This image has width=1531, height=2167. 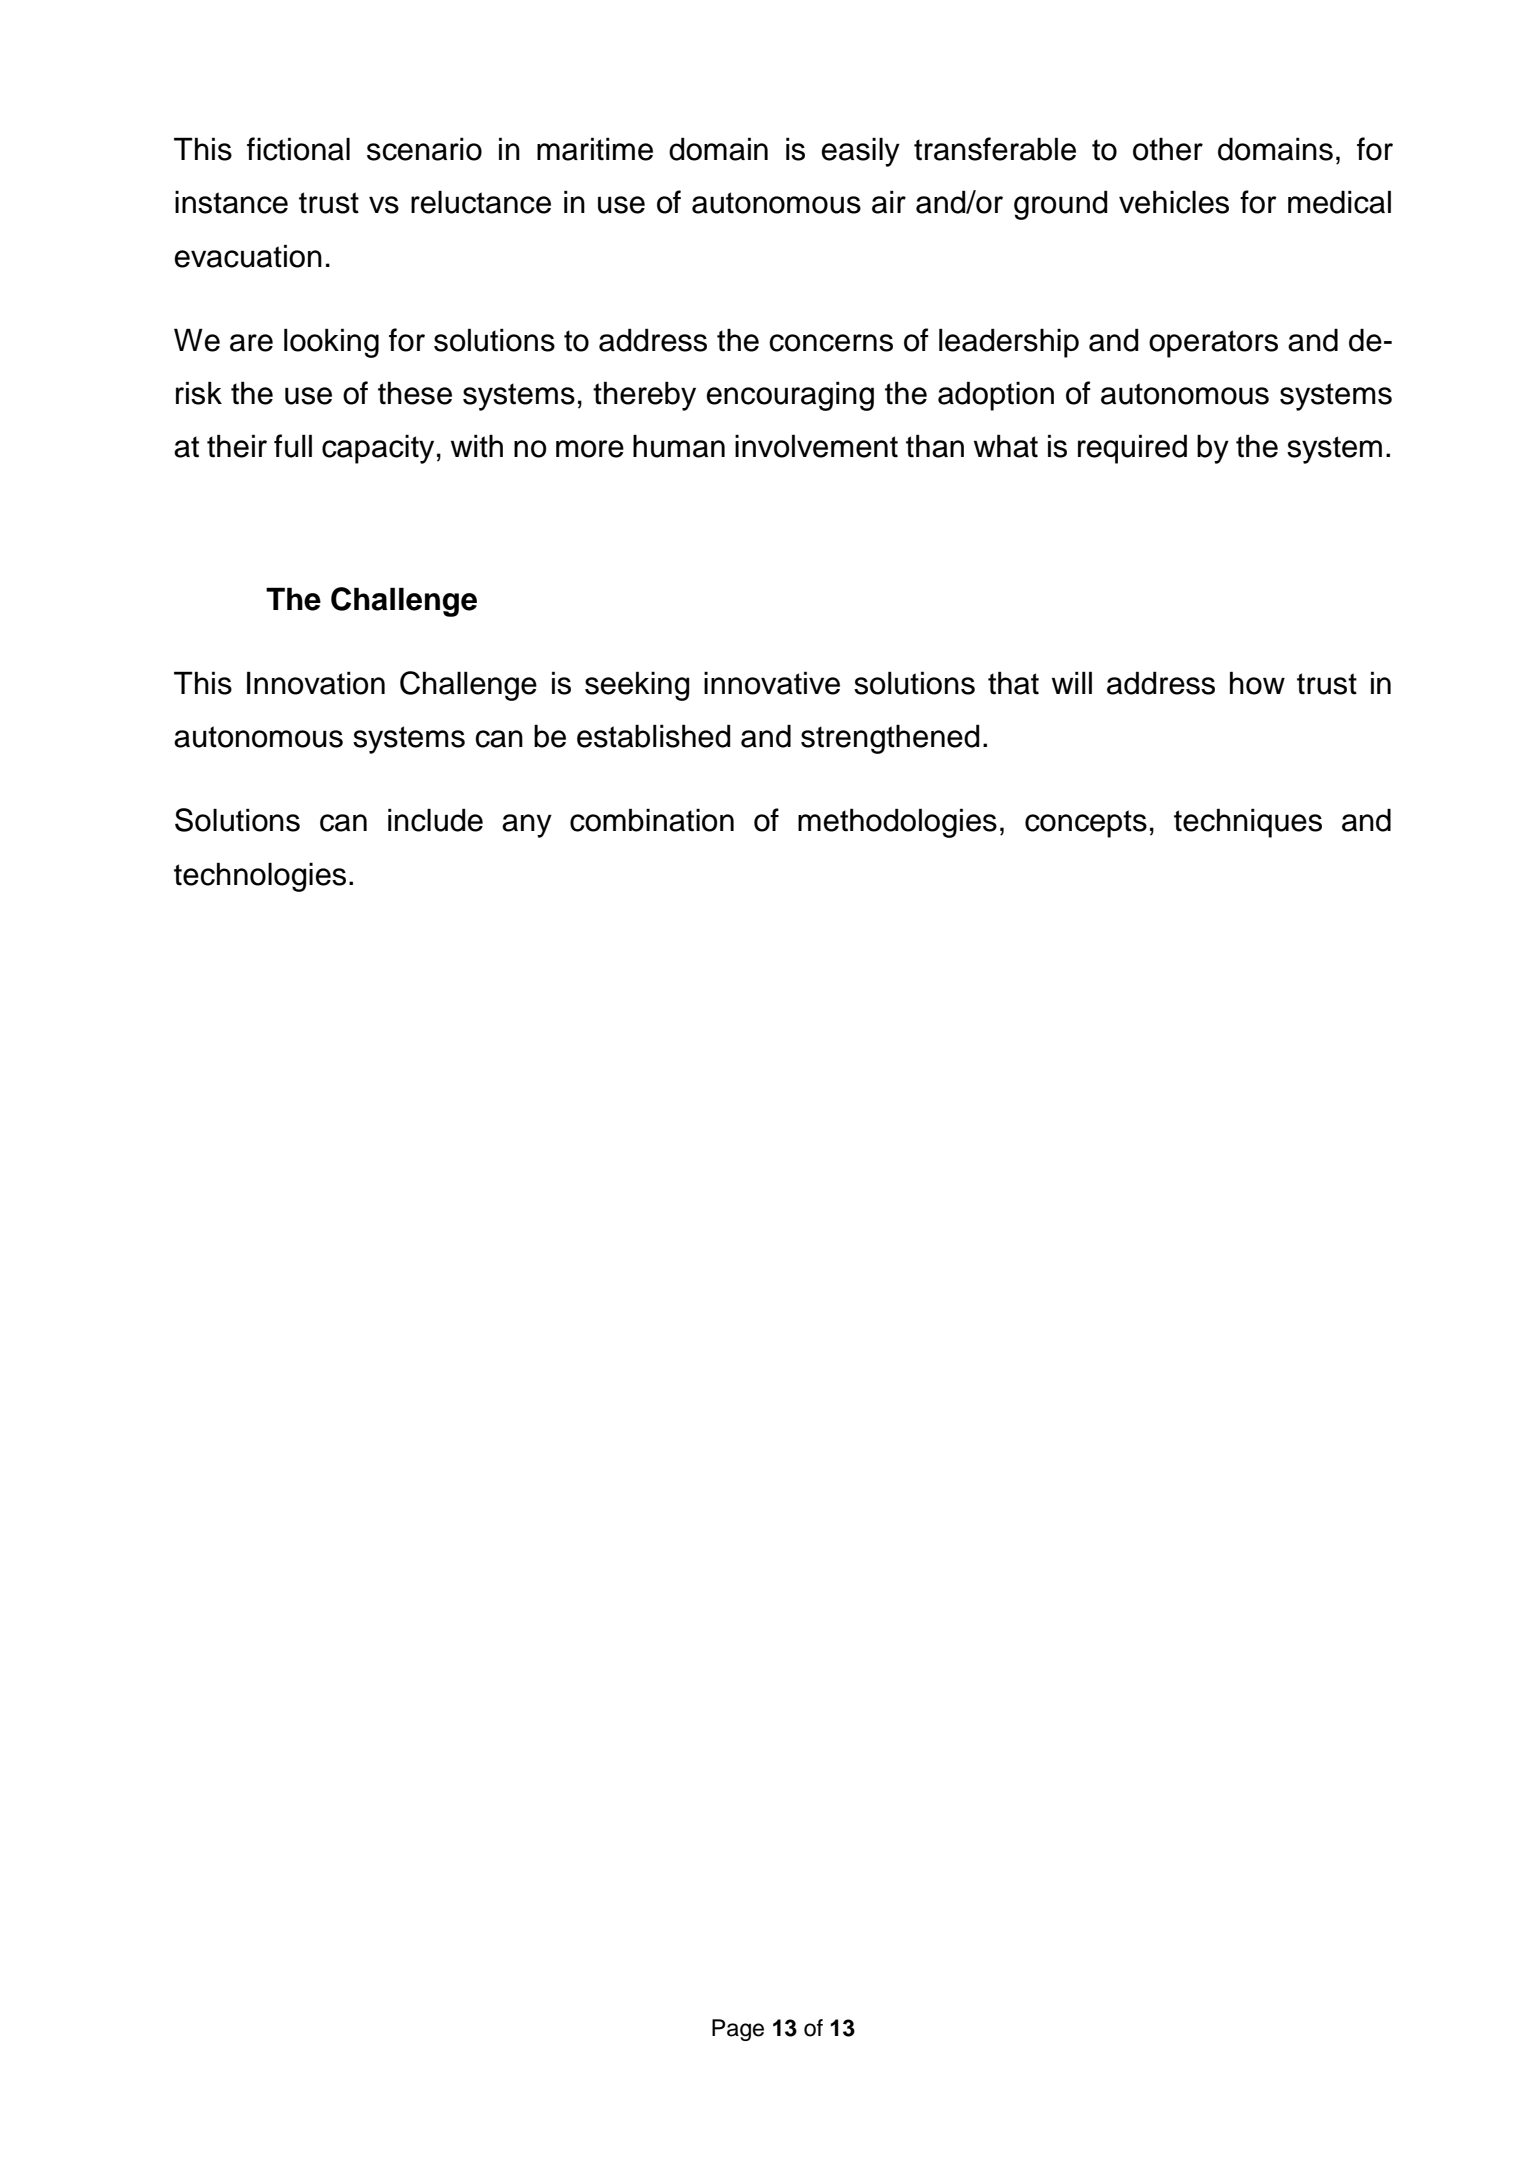 What do you see at coordinates (435, 820) in the image?
I see `include` at bounding box center [435, 820].
